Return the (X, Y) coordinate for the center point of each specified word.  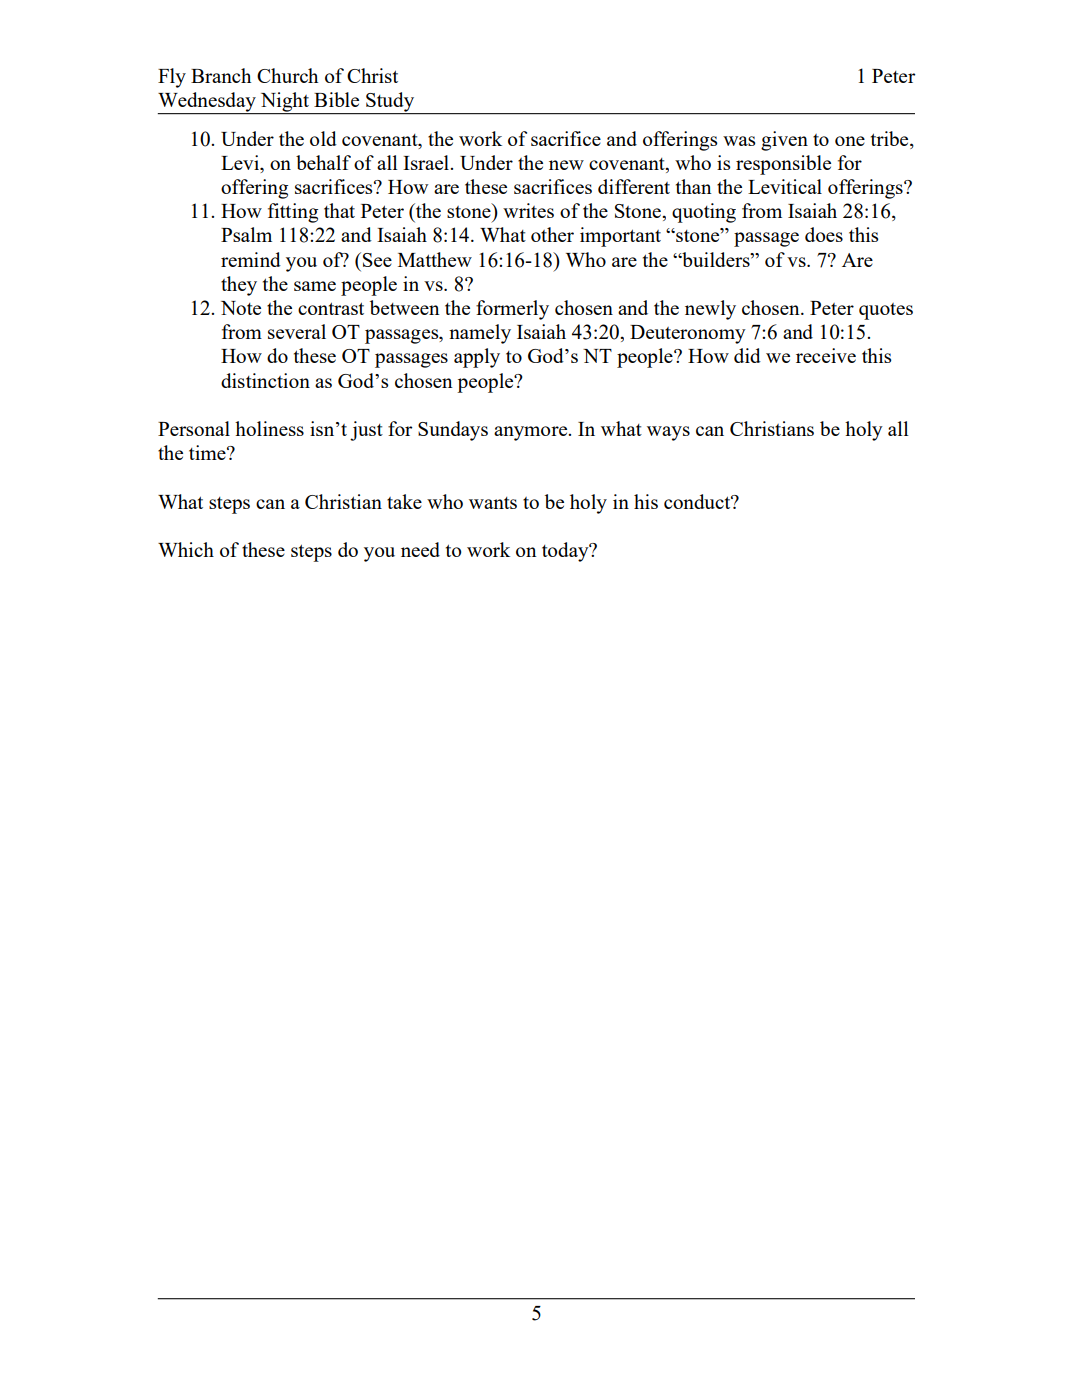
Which (186, 549)
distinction (265, 380)
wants (493, 503)
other (552, 234)
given (784, 141)
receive (826, 355)
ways (668, 433)
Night (284, 103)
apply (477, 358)
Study (390, 103)
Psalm (246, 234)
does (824, 234)
